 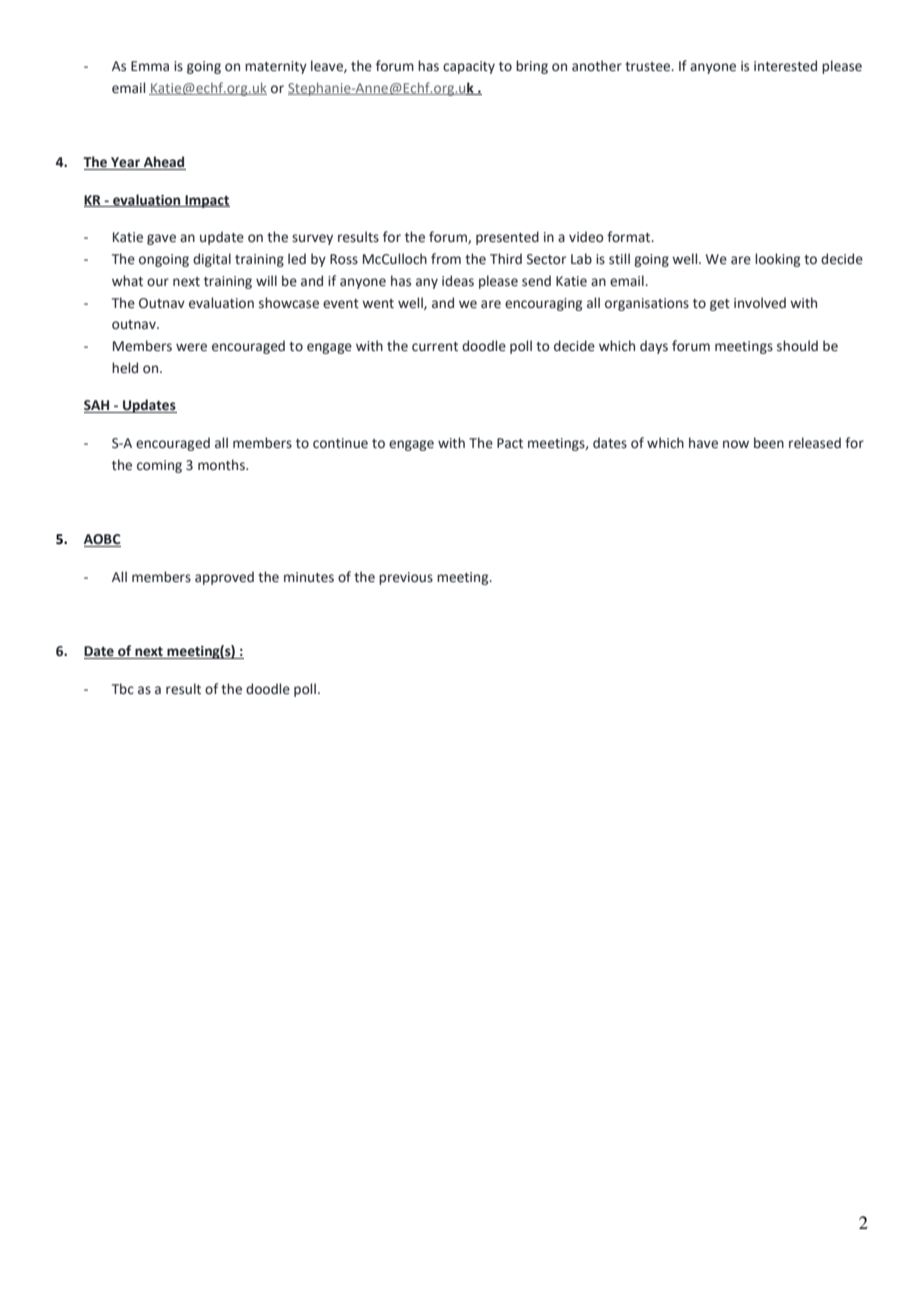 What do you see at coordinates (469, 67) in the screenshot?
I see `capacity` at bounding box center [469, 67].
